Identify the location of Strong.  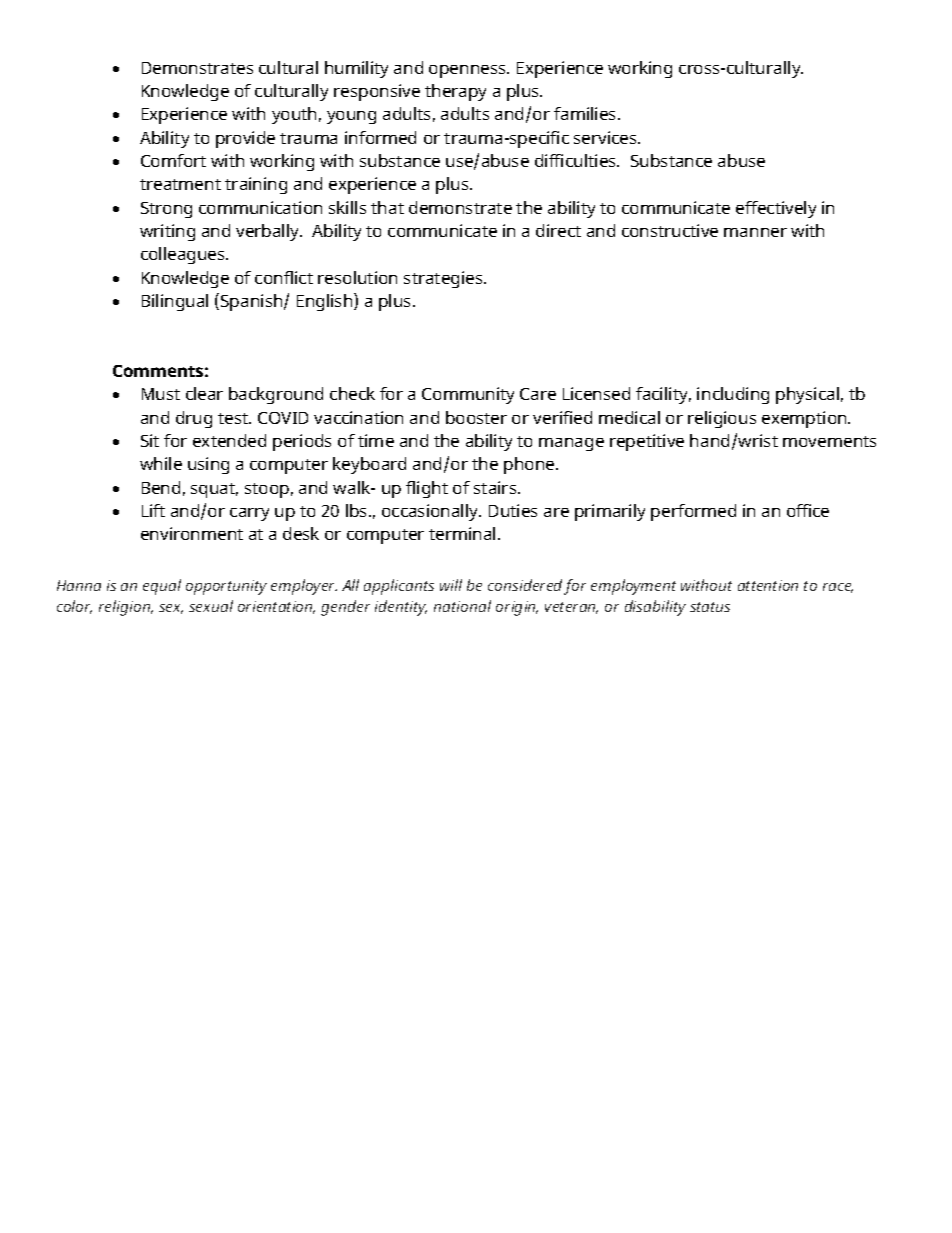
(166, 210).
